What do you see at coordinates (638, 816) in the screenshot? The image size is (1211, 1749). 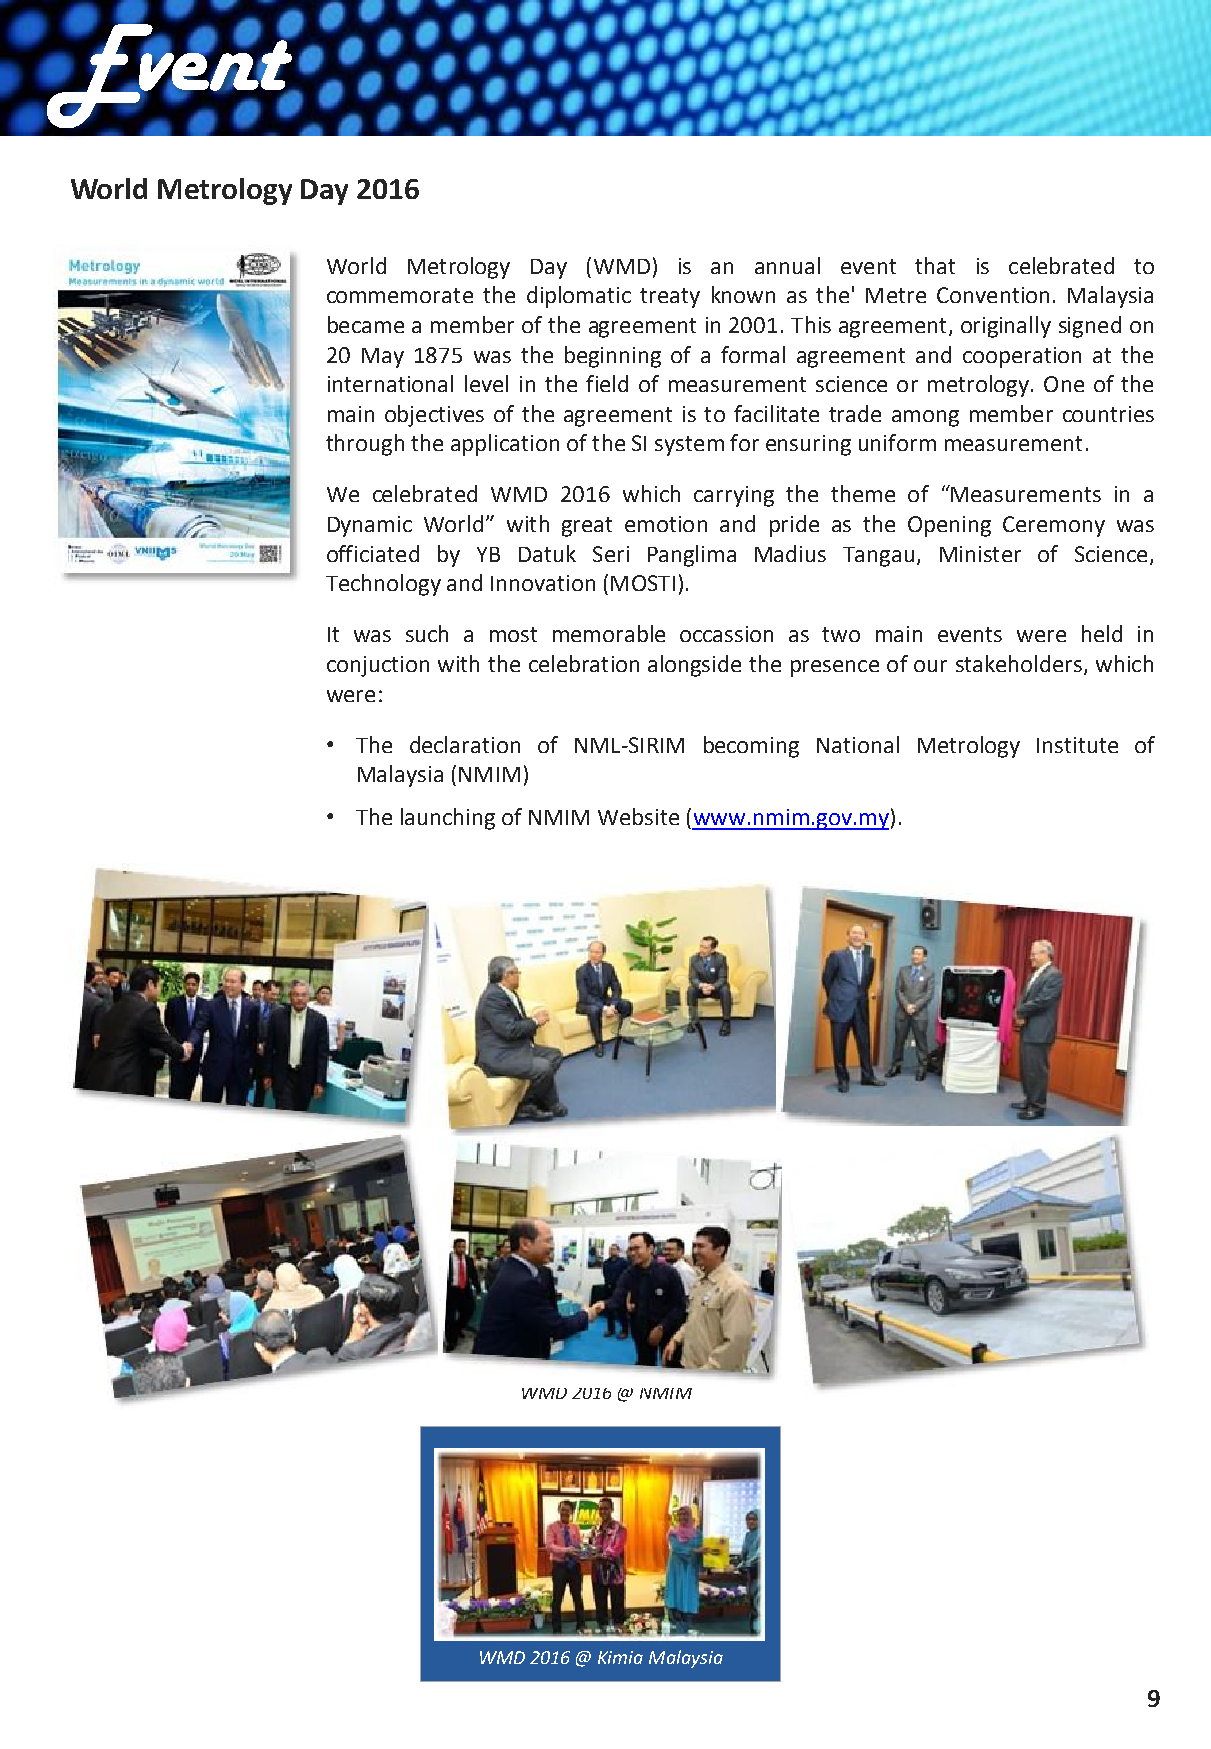 I see `Website` at bounding box center [638, 816].
